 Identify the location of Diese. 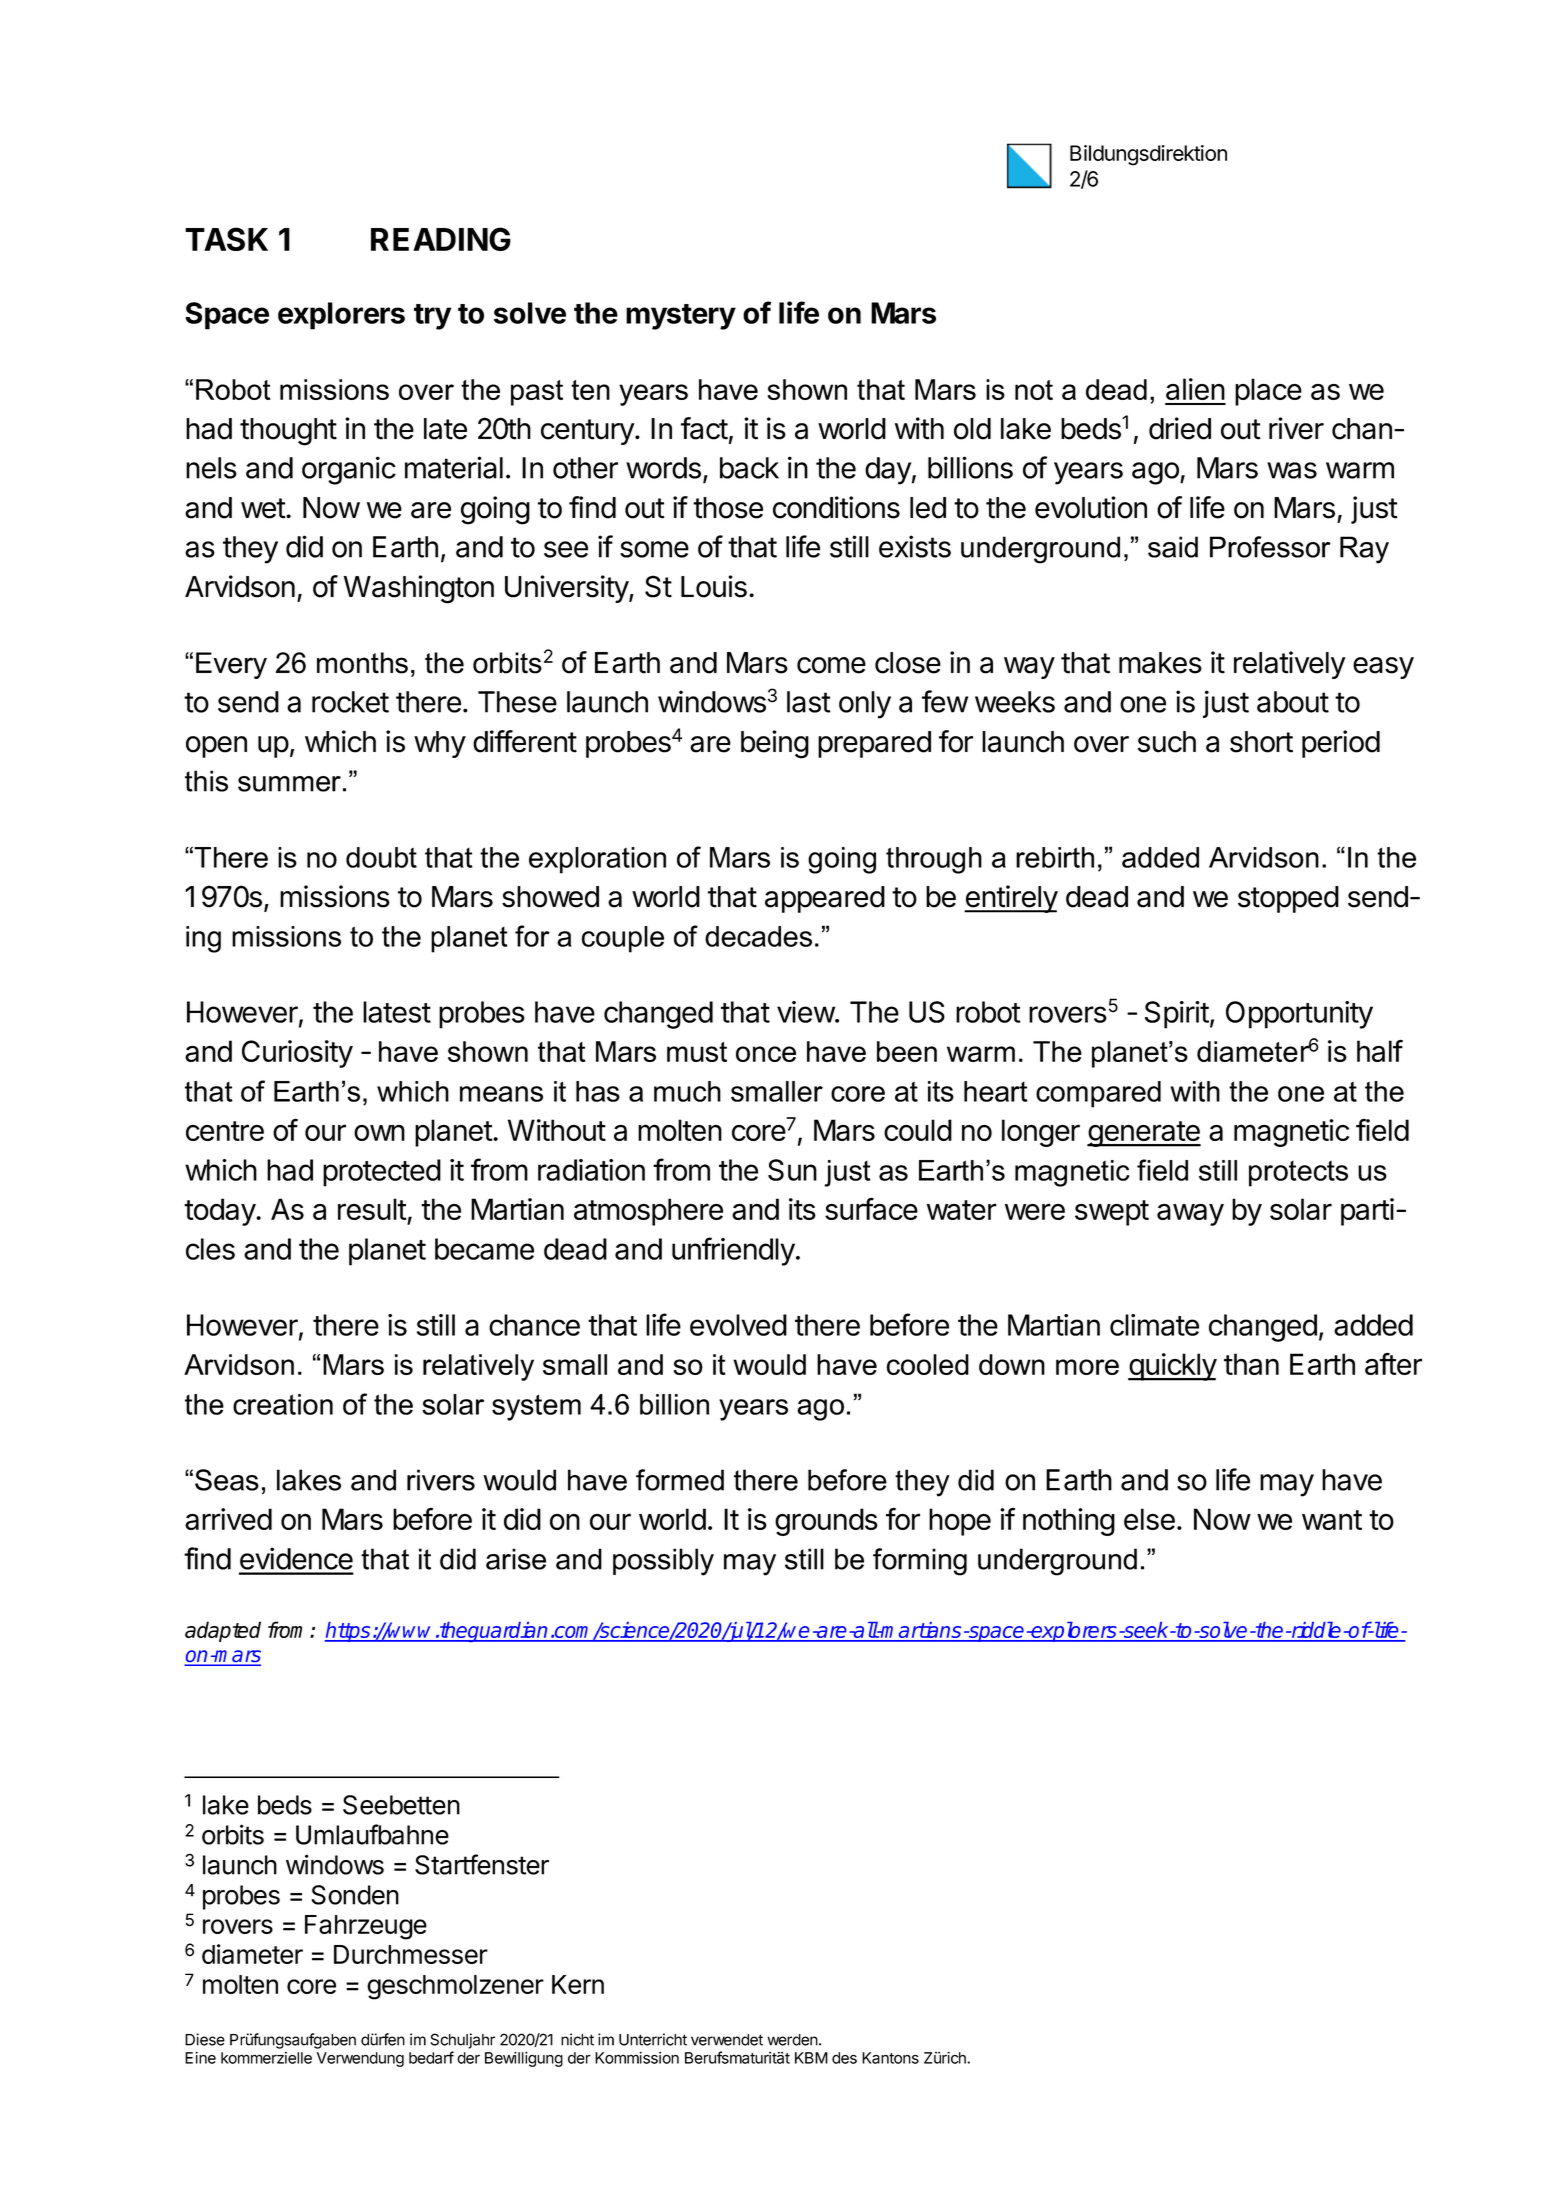
(205, 2039).
